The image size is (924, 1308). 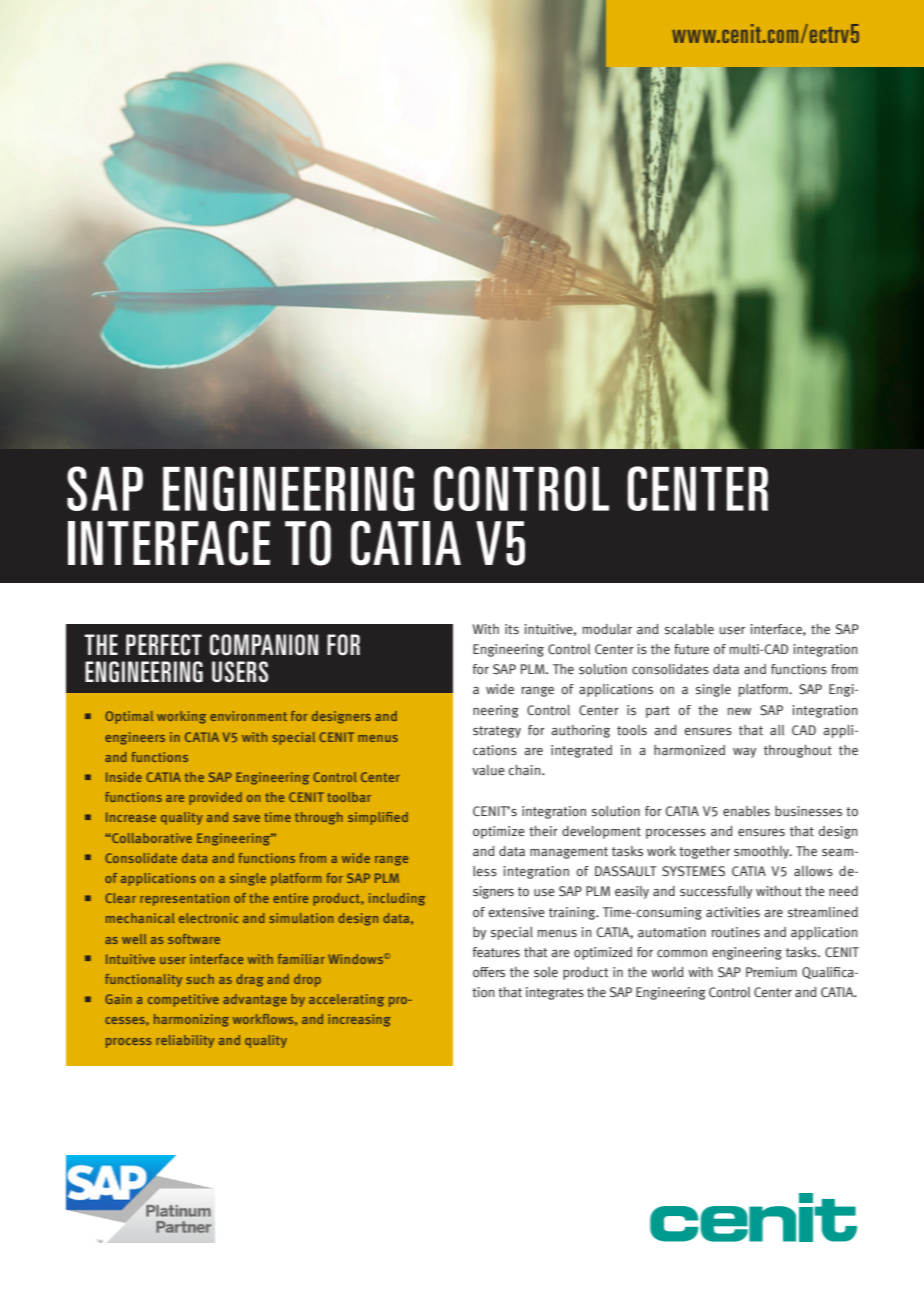 What do you see at coordinates (512, 629) in the document?
I see `its` at bounding box center [512, 629].
